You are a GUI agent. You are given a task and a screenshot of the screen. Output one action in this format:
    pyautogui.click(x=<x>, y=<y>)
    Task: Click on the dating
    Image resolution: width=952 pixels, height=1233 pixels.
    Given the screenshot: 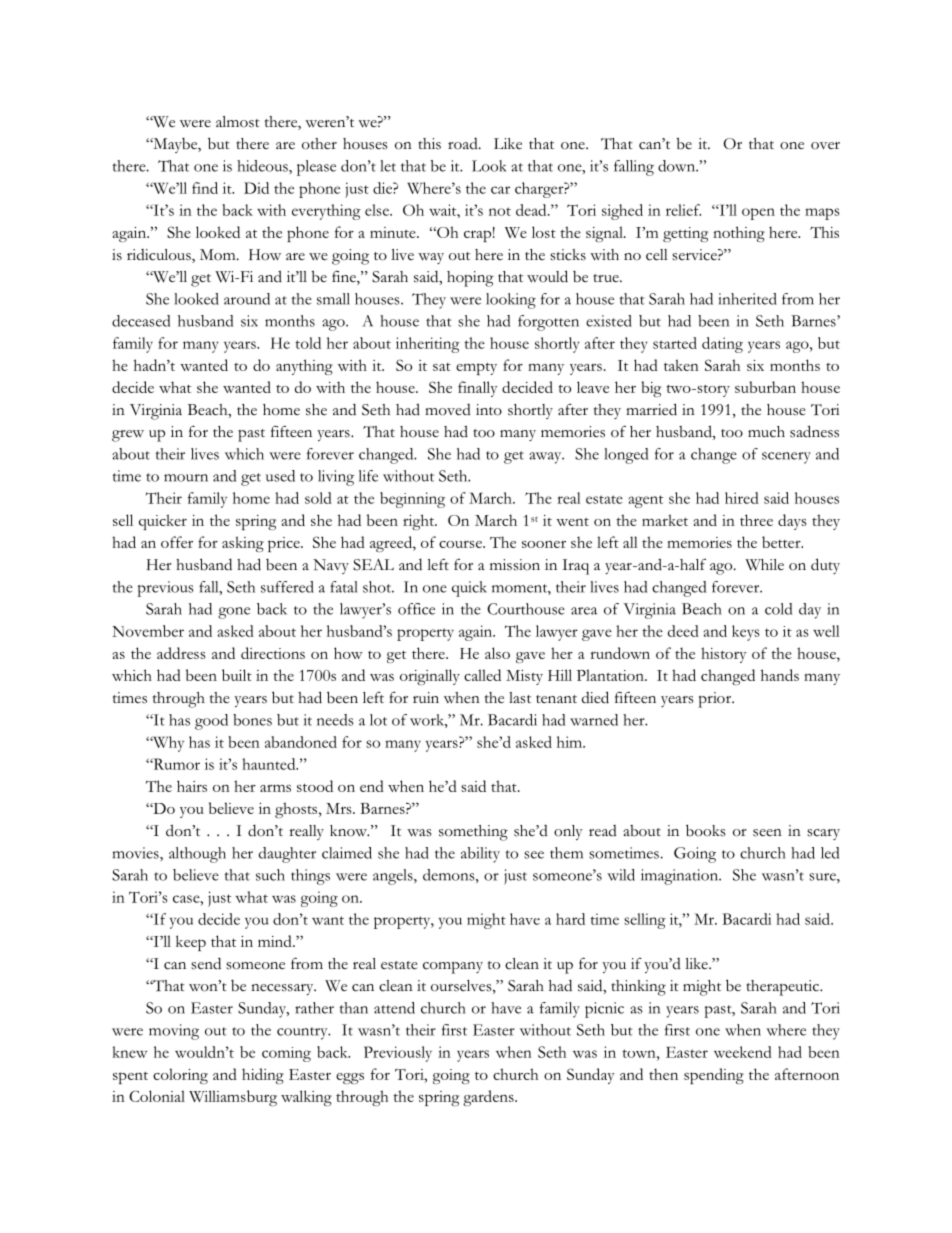 What is the action you would take?
    pyautogui.click(x=722, y=345)
